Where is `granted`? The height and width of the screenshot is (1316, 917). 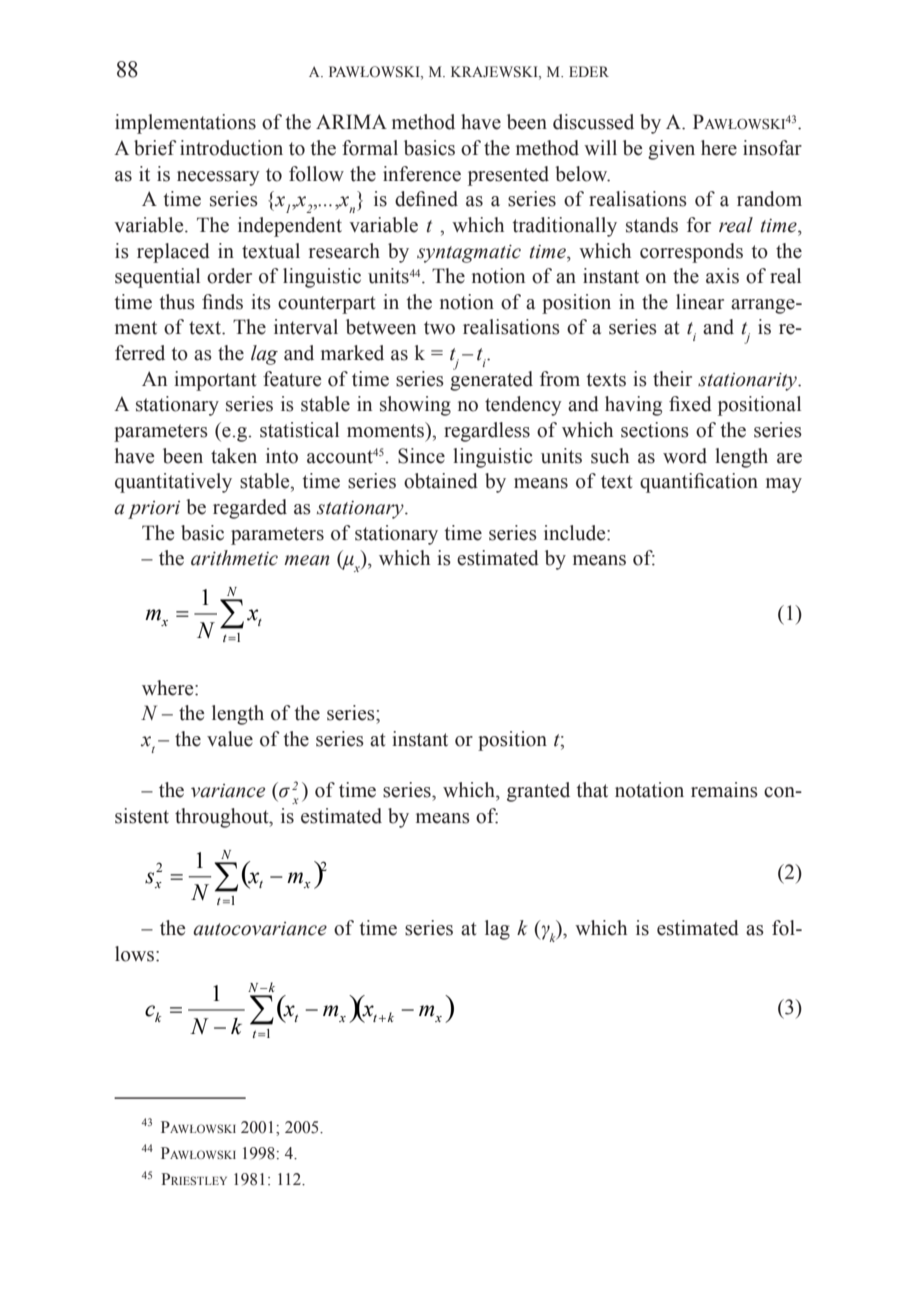 granted is located at coordinates (538, 792).
